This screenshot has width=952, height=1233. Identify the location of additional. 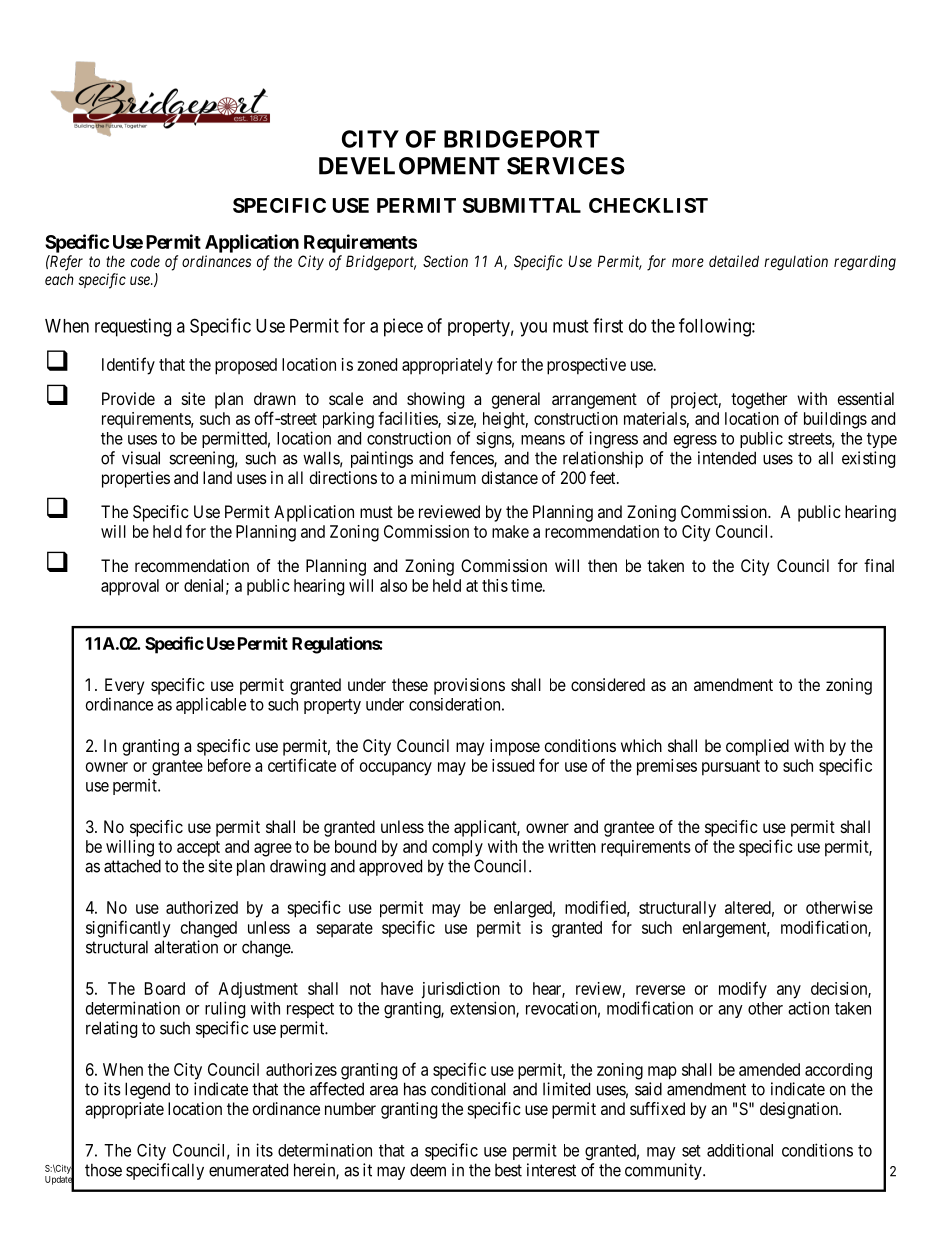
(740, 1150).
